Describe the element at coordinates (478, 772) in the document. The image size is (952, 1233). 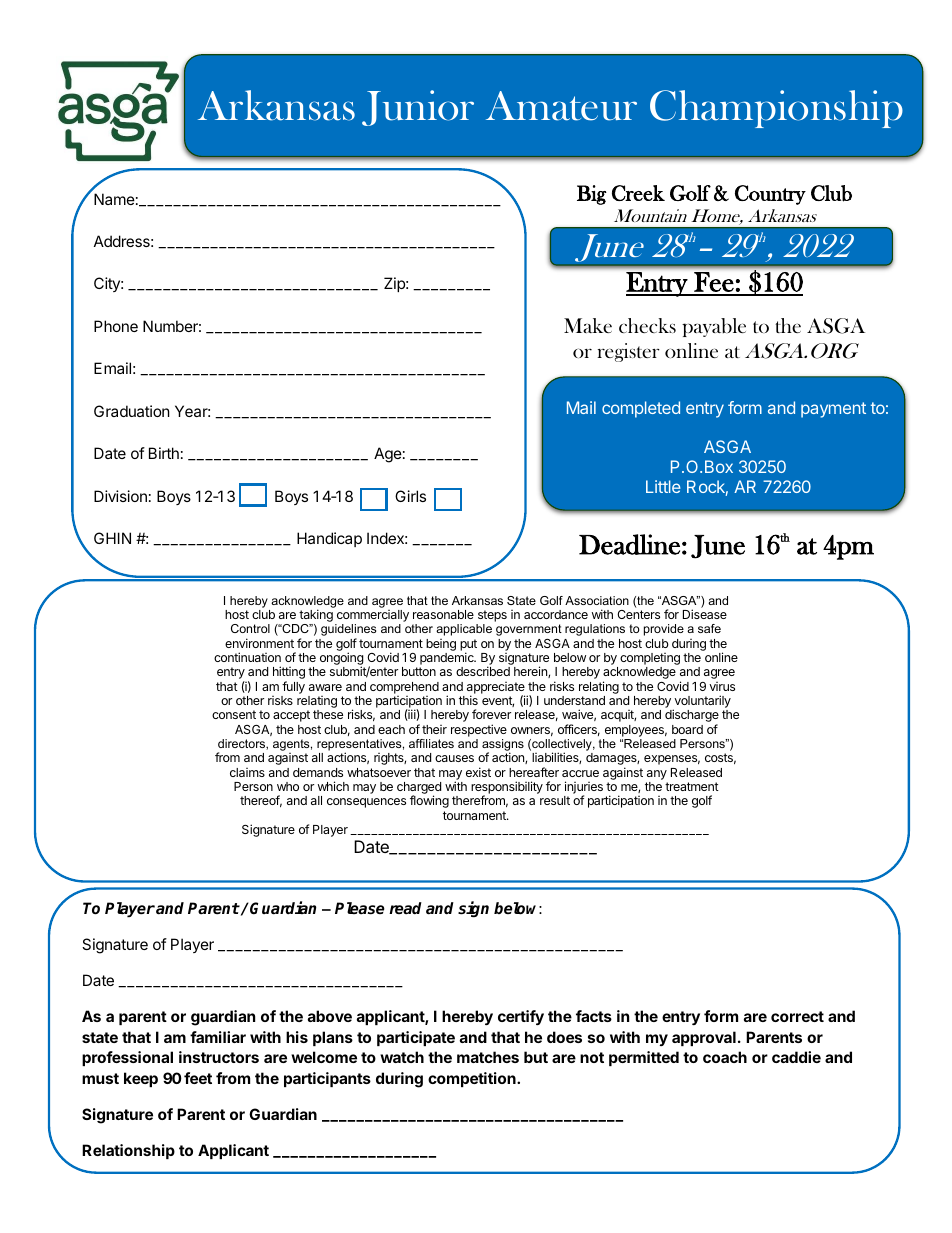
I see `exist` at that location.
